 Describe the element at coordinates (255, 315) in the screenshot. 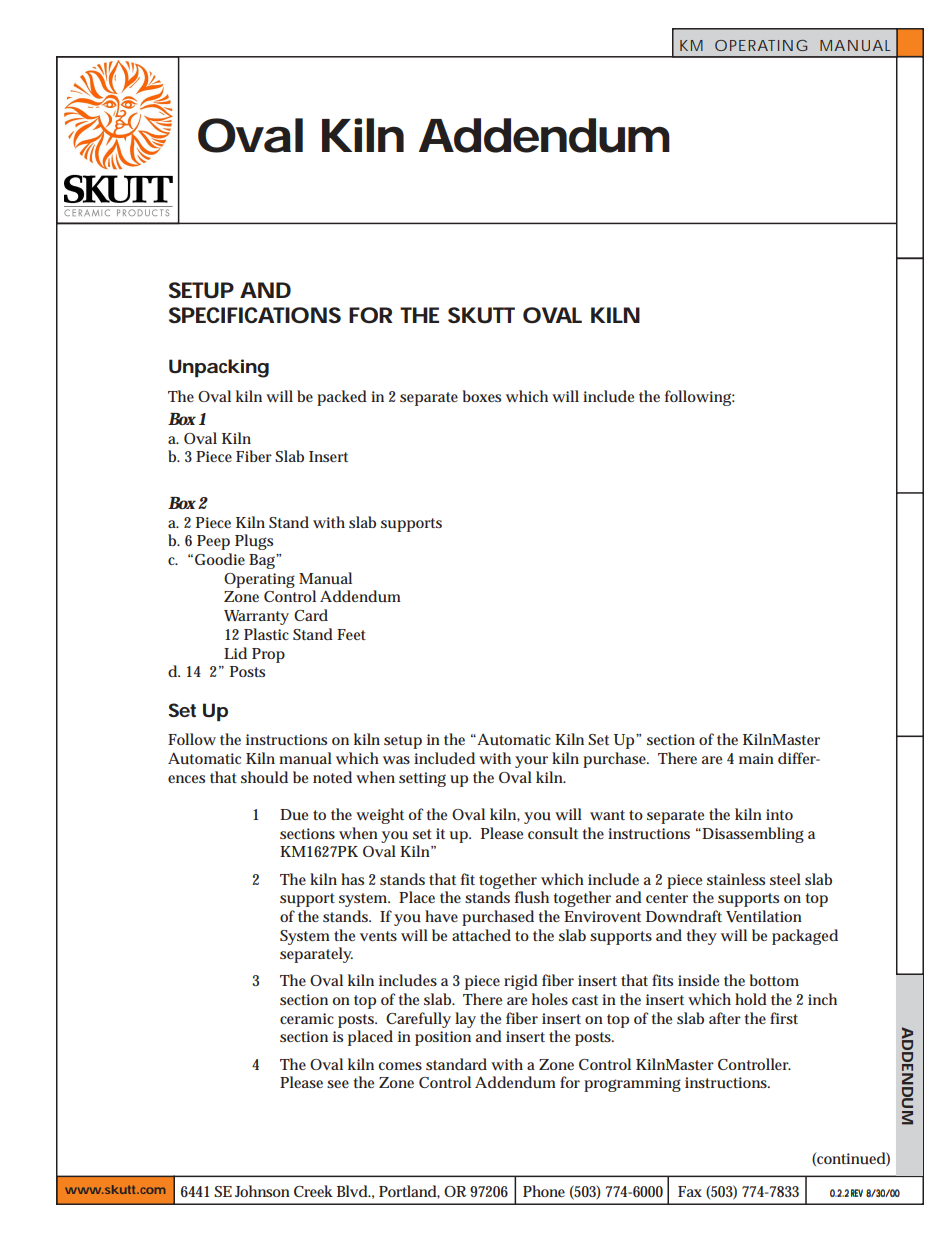

I see `SPECIFICATIONS` at that location.
